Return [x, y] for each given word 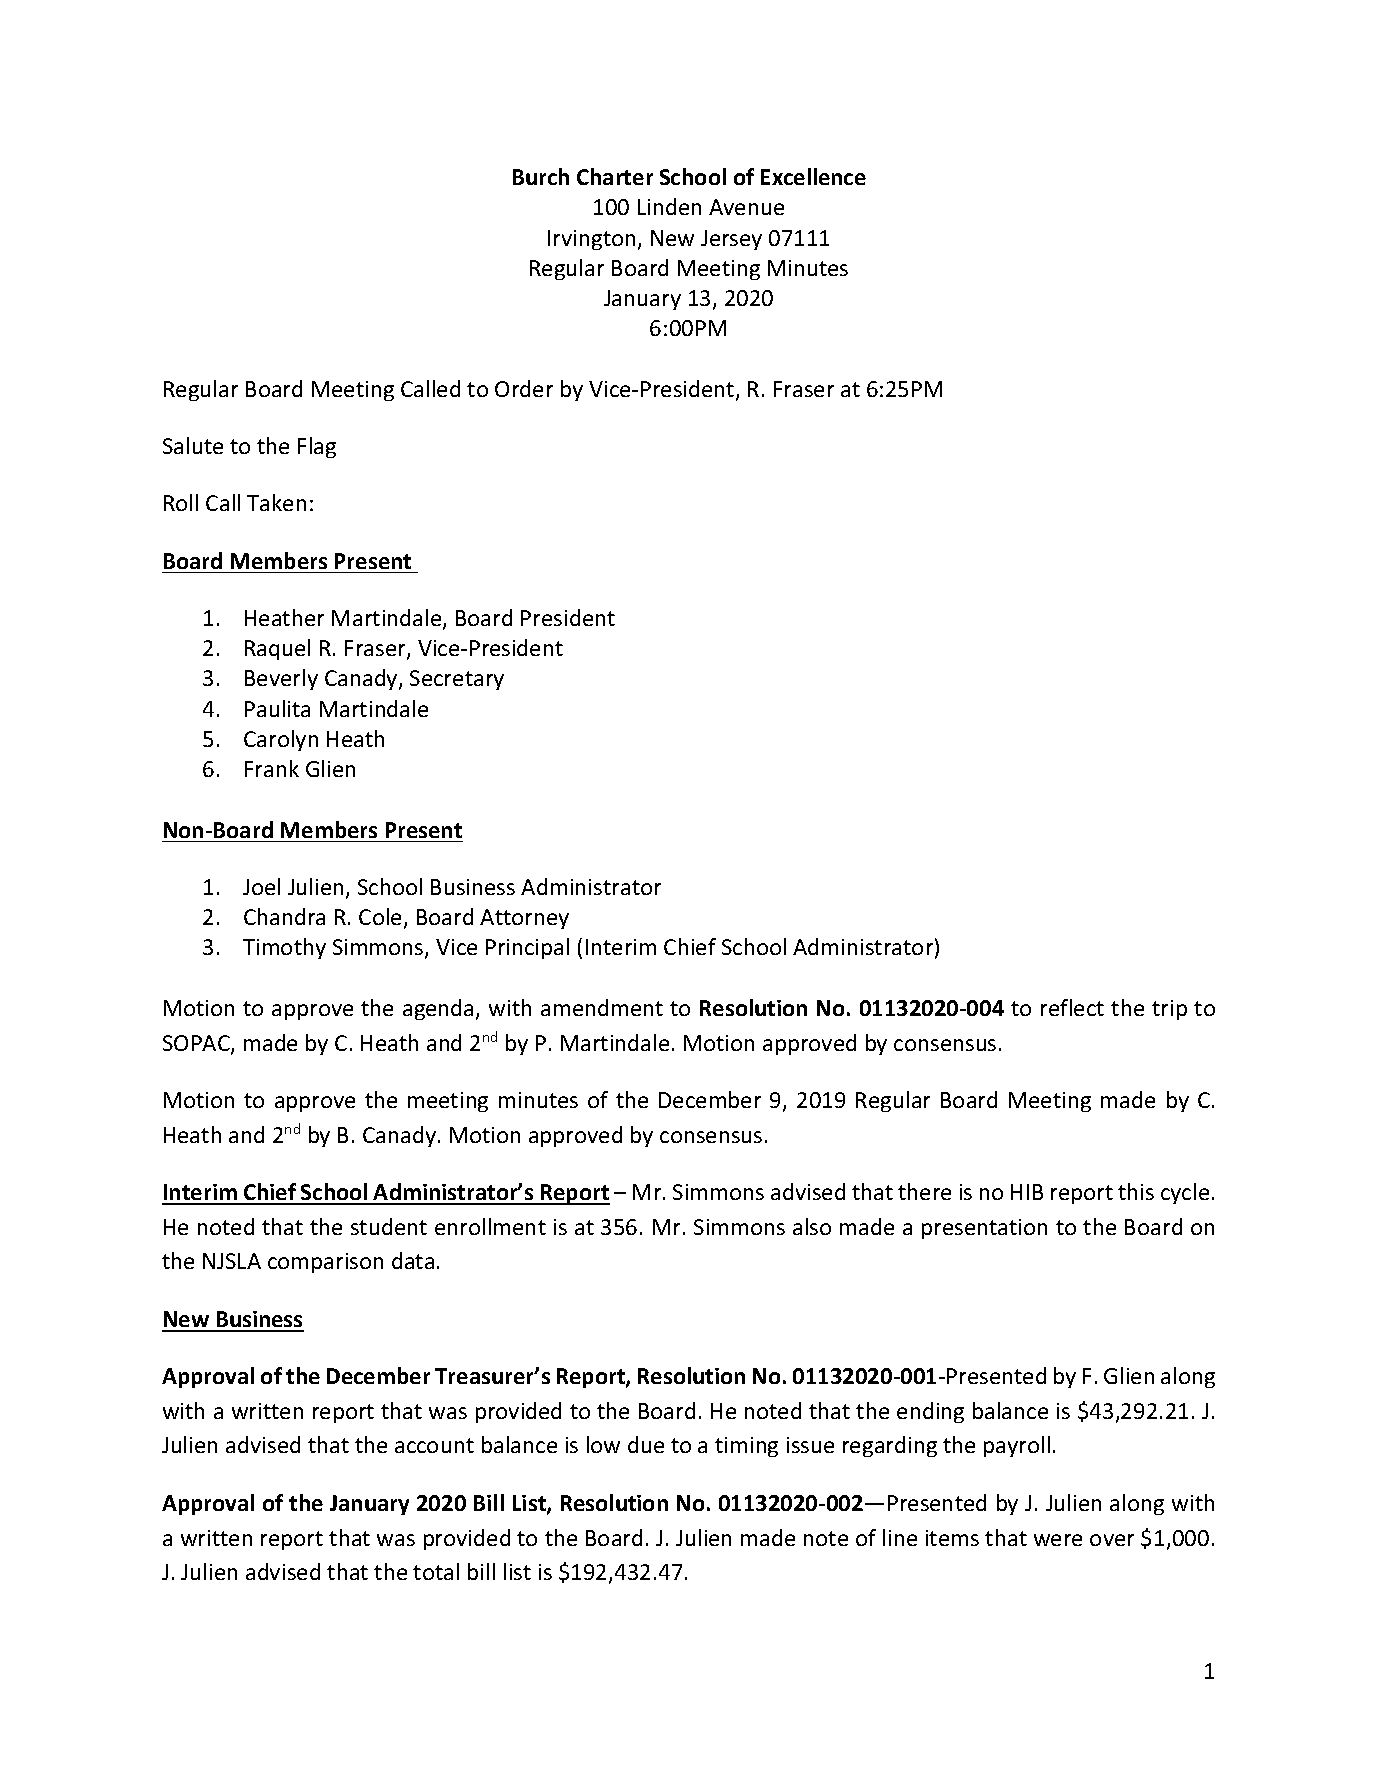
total [436, 1571]
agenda [438, 1009]
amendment [602, 1007]
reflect [1072, 1007]
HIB [1027, 1192]
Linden [669, 206]
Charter [615, 176]
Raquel [277, 649]
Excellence [813, 176]
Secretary [457, 680]
